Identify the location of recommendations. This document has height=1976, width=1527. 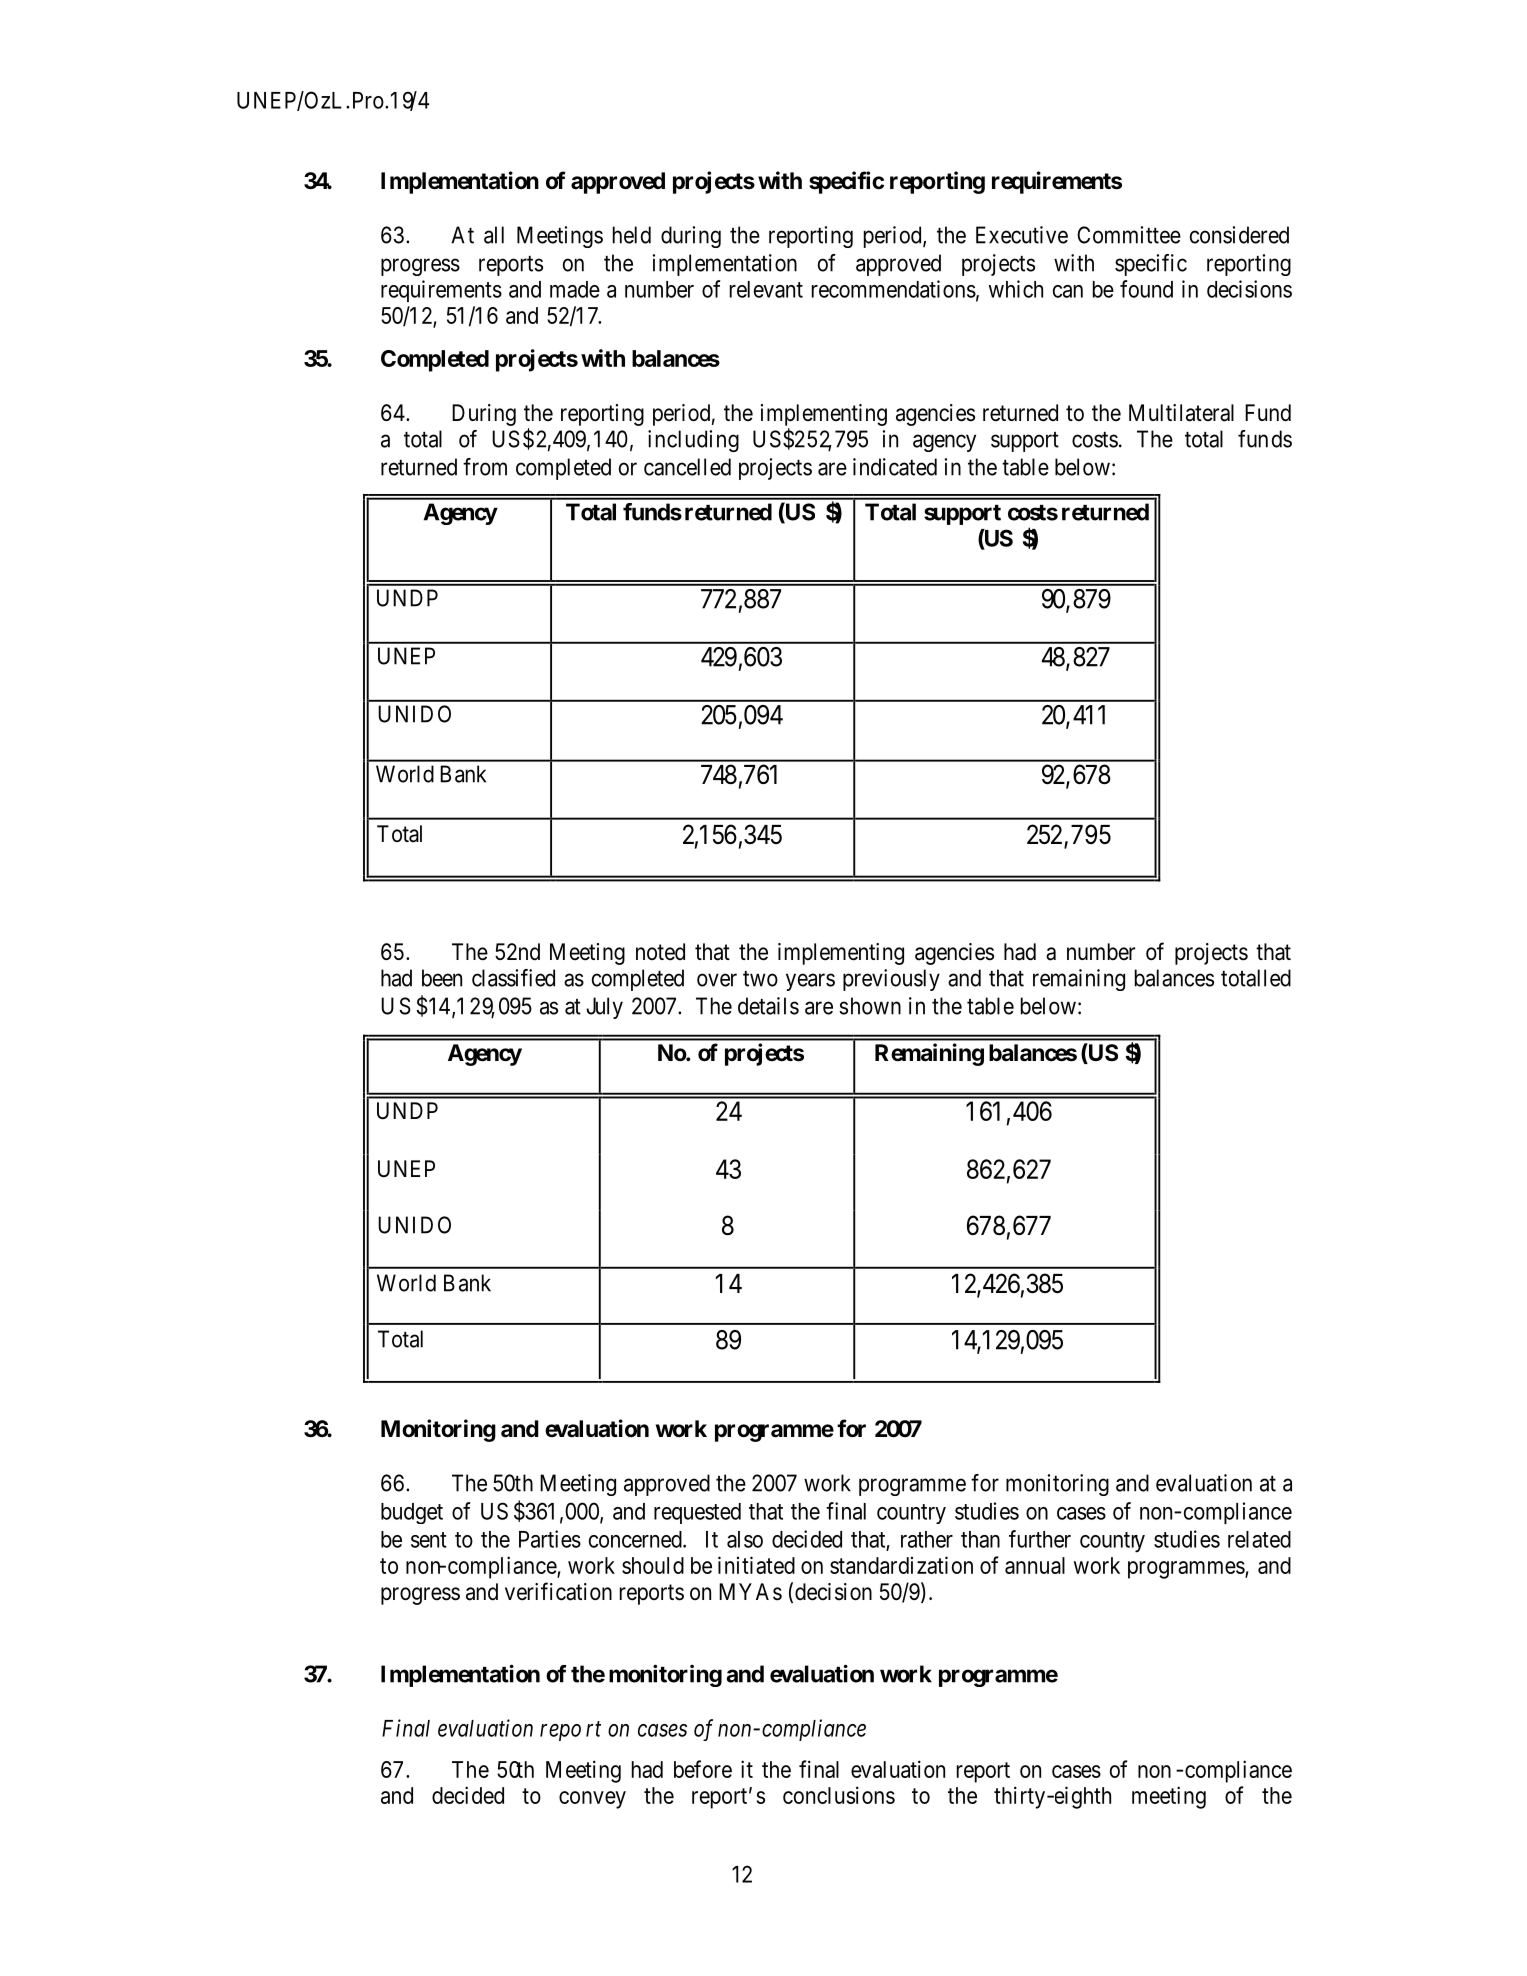
(894, 289).
